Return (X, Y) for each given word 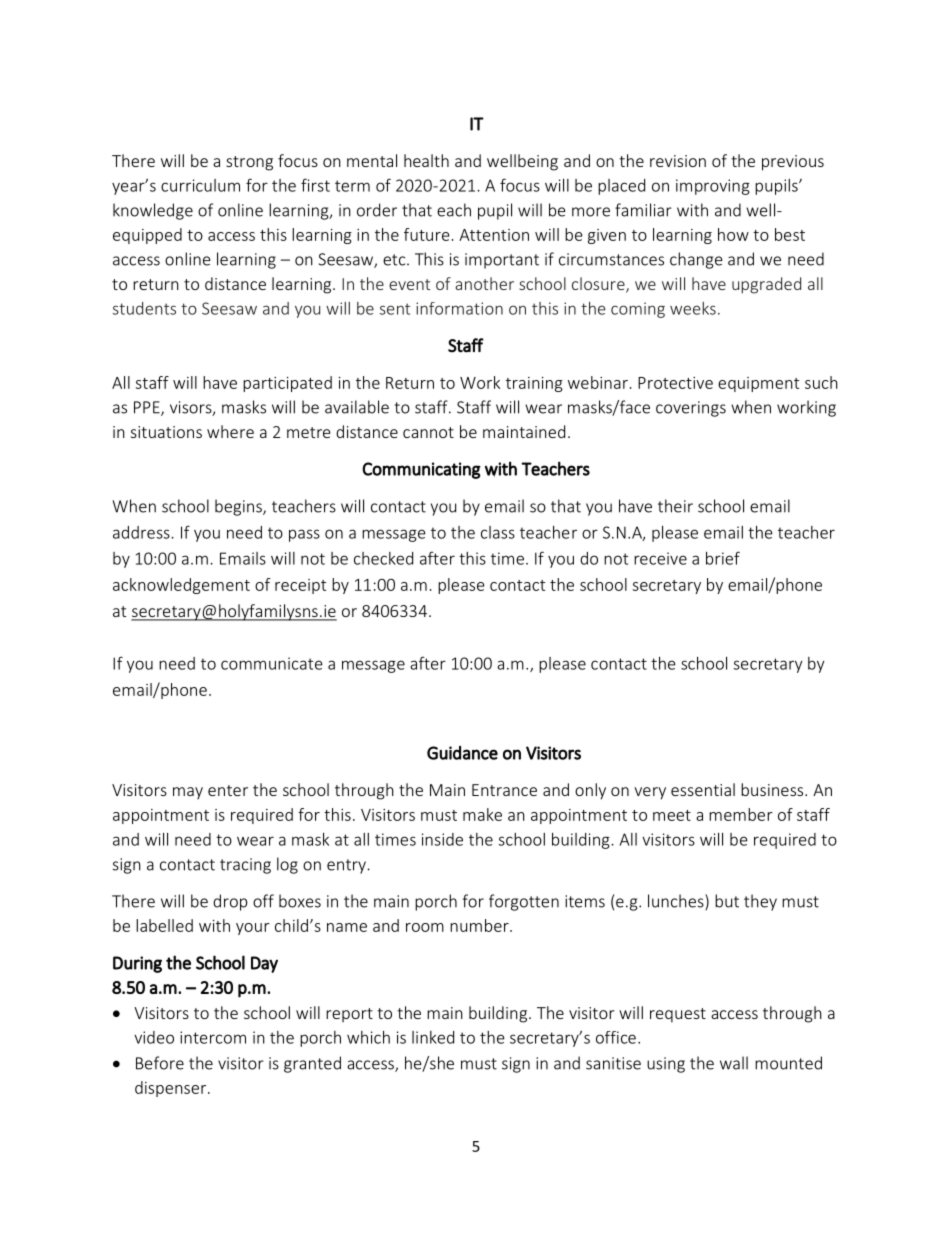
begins (239, 507)
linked (433, 1037)
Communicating (421, 470)
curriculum (200, 185)
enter (228, 790)
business (773, 789)
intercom (213, 1037)
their (675, 506)
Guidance (462, 753)
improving (713, 187)
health (426, 160)
